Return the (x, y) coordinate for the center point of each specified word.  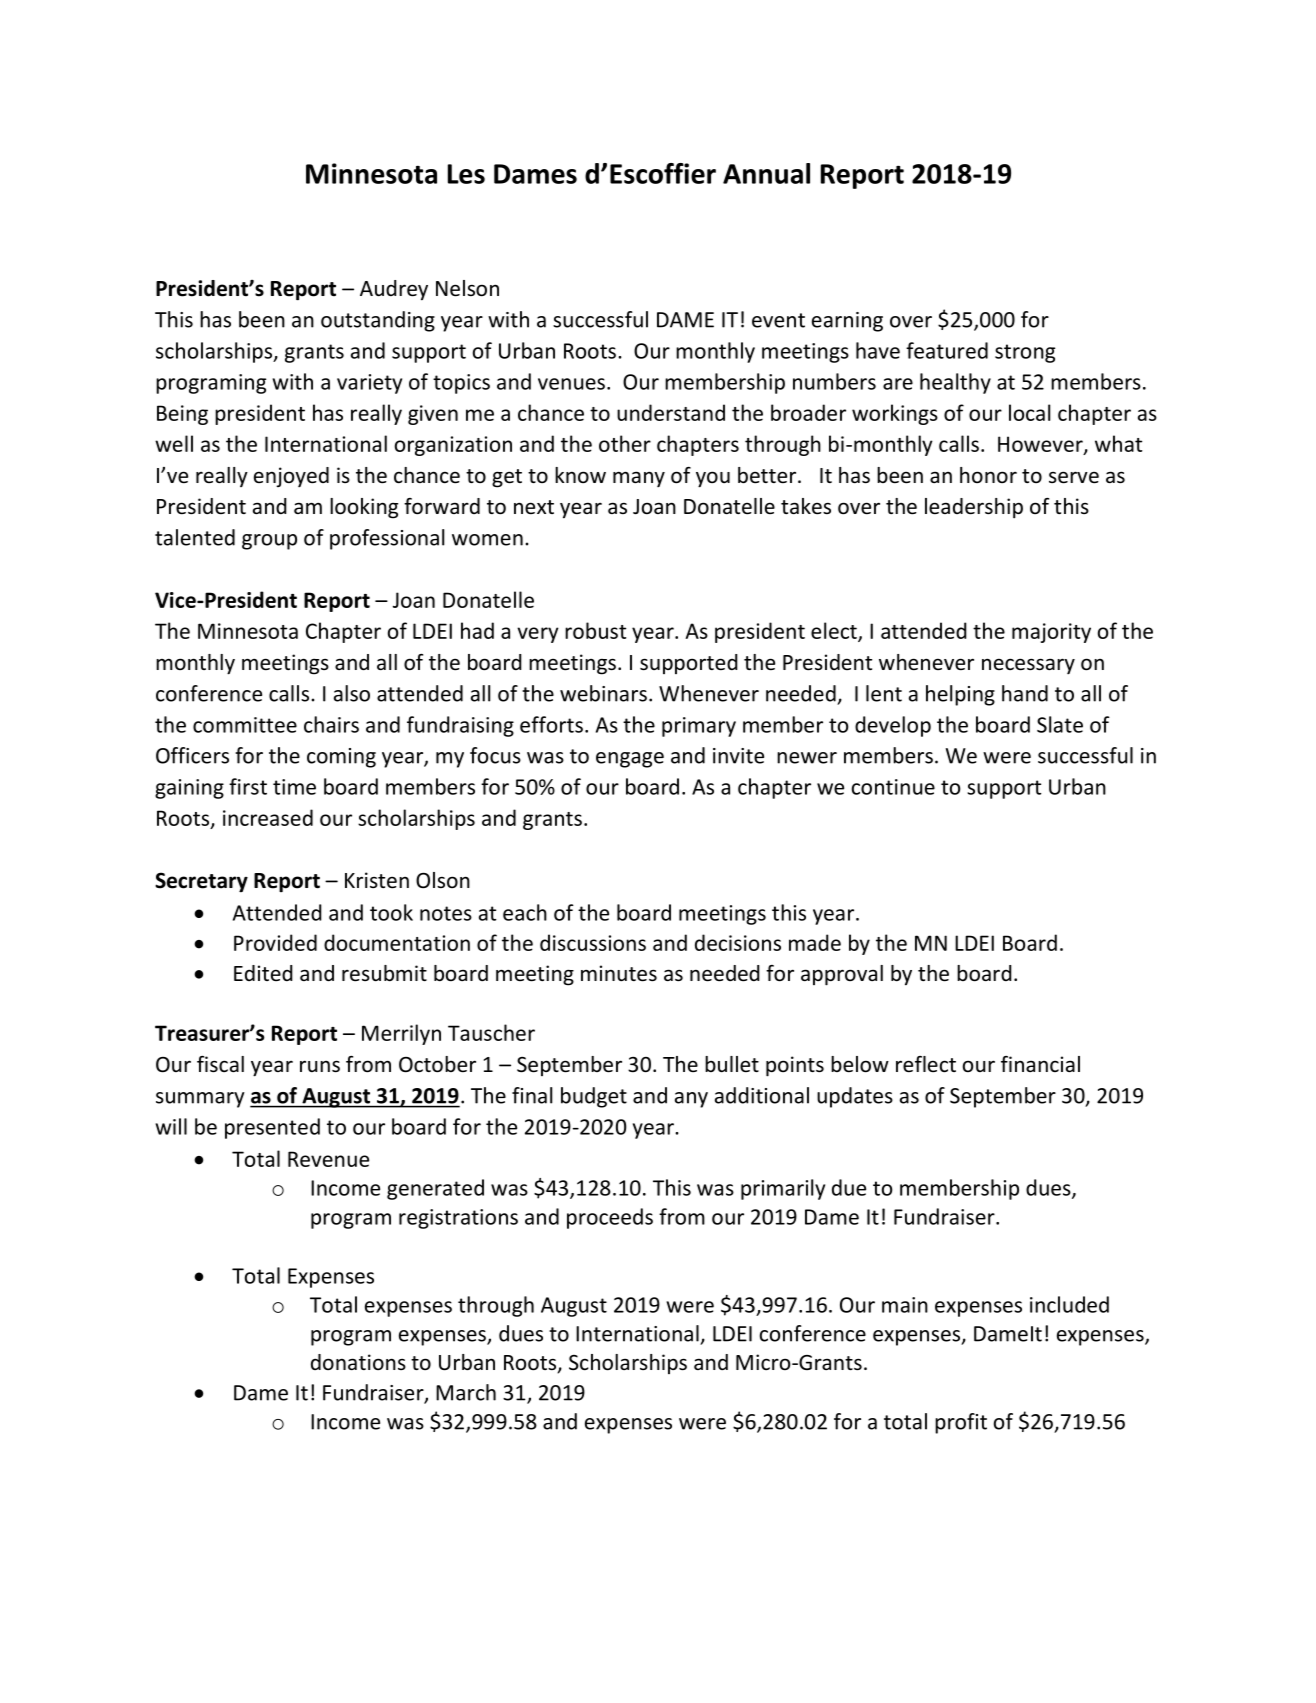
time (294, 787)
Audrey (394, 290)
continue (893, 787)
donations (358, 1362)
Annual (766, 173)
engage (630, 760)
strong (1025, 353)
